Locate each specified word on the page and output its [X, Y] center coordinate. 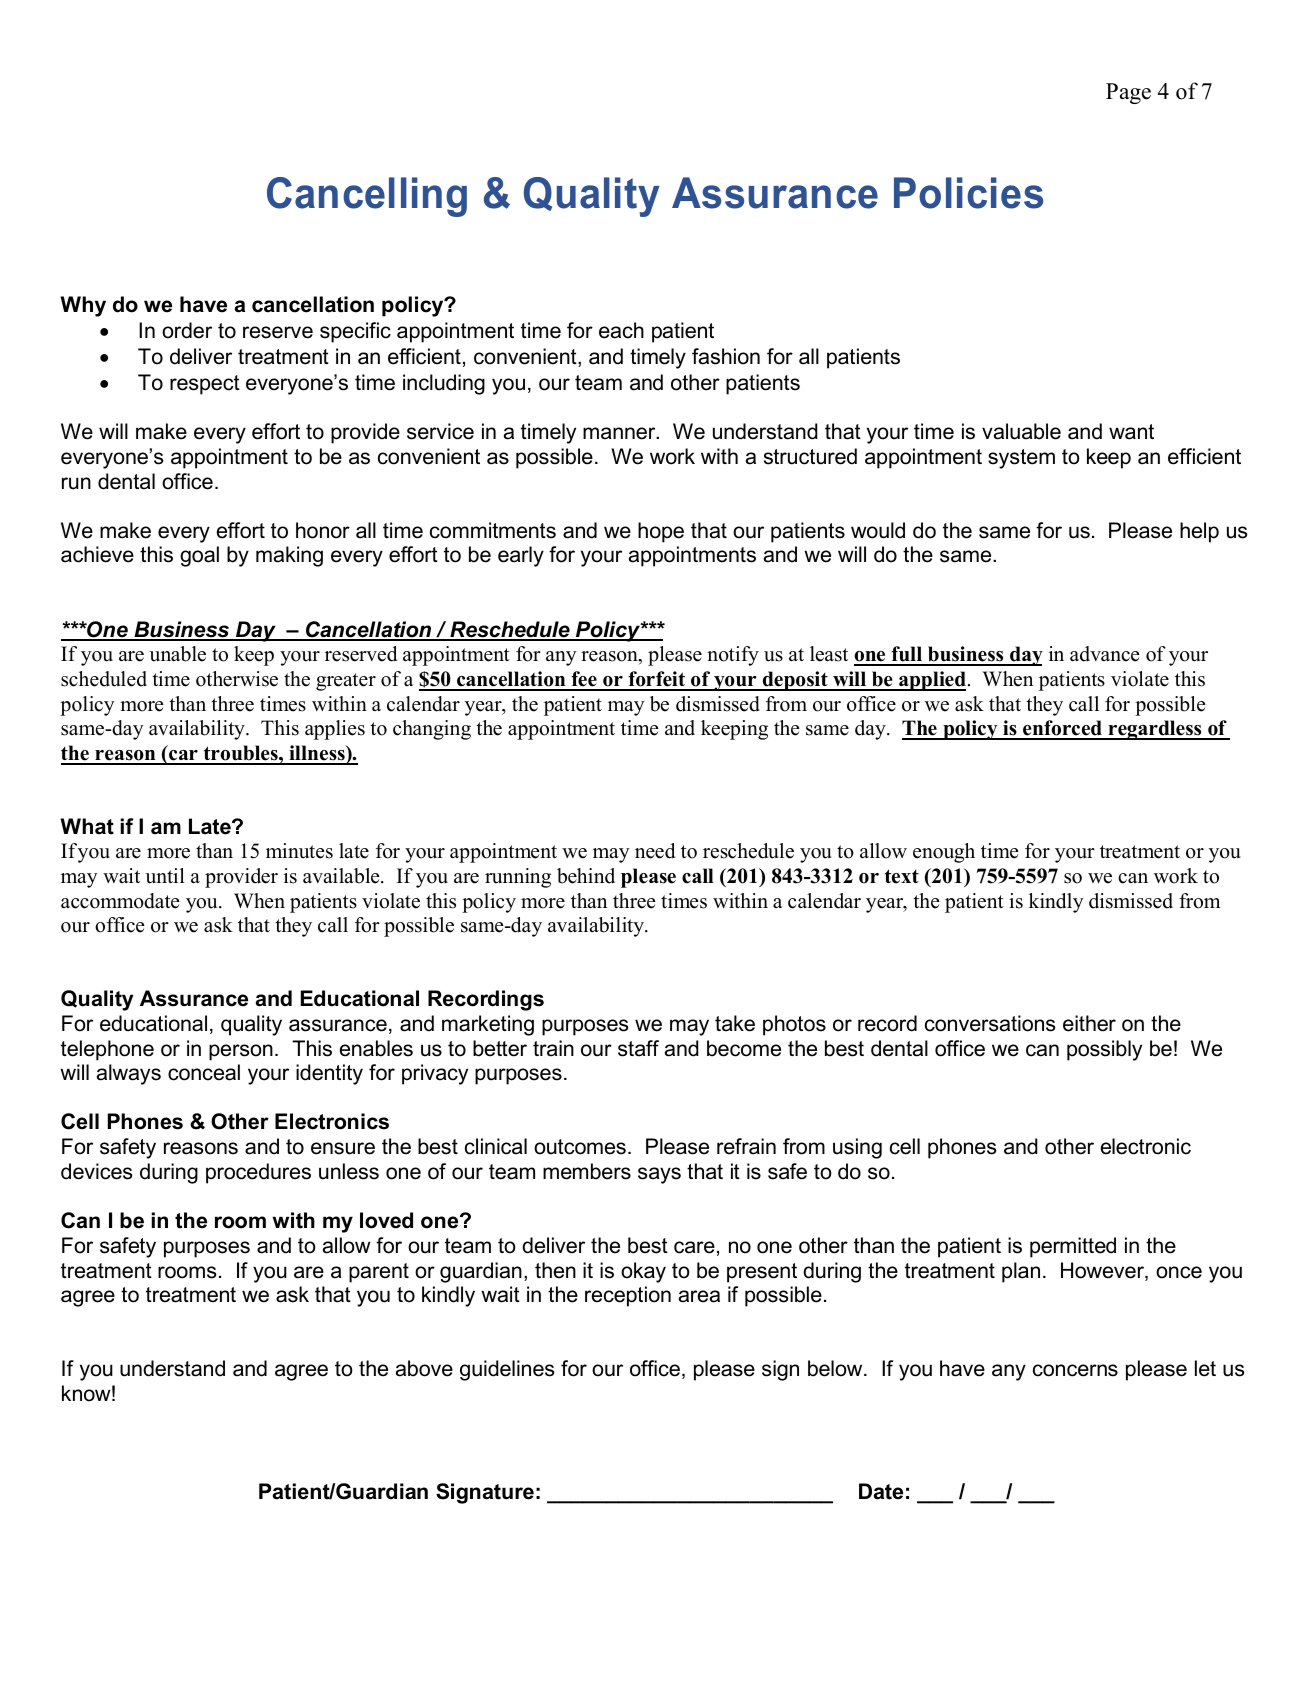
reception [628, 1296]
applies [335, 730]
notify [733, 656]
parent [379, 1273]
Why [83, 306]
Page [1128, 93]
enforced [1062, 729]
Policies [968, 193]
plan [1021, 1272]
